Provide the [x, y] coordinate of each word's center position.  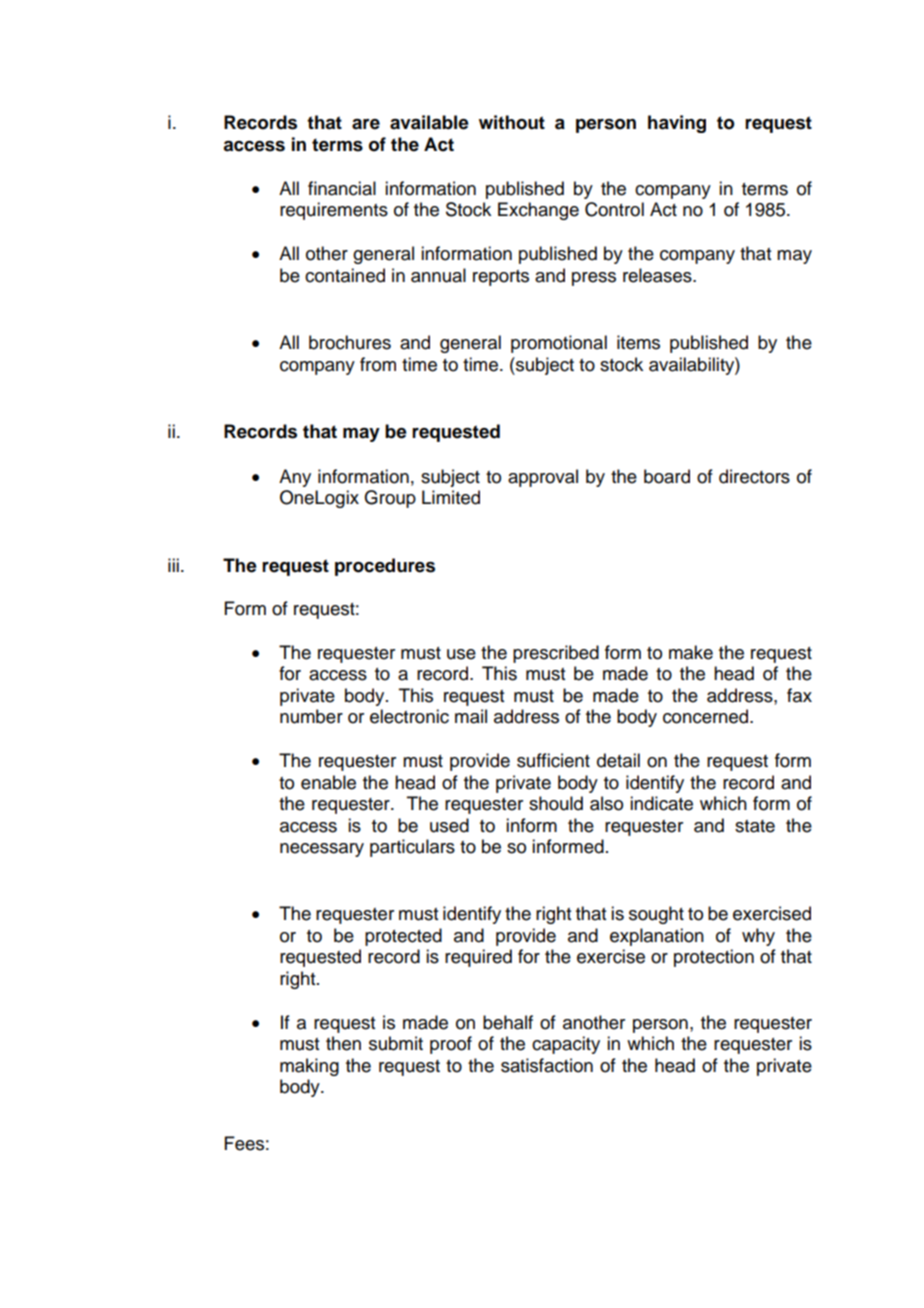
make [691, 652]
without [512, 122]
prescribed [556, 654]
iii [173, 565]
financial [342, 188]
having [677, 124]
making [309, 1067]
